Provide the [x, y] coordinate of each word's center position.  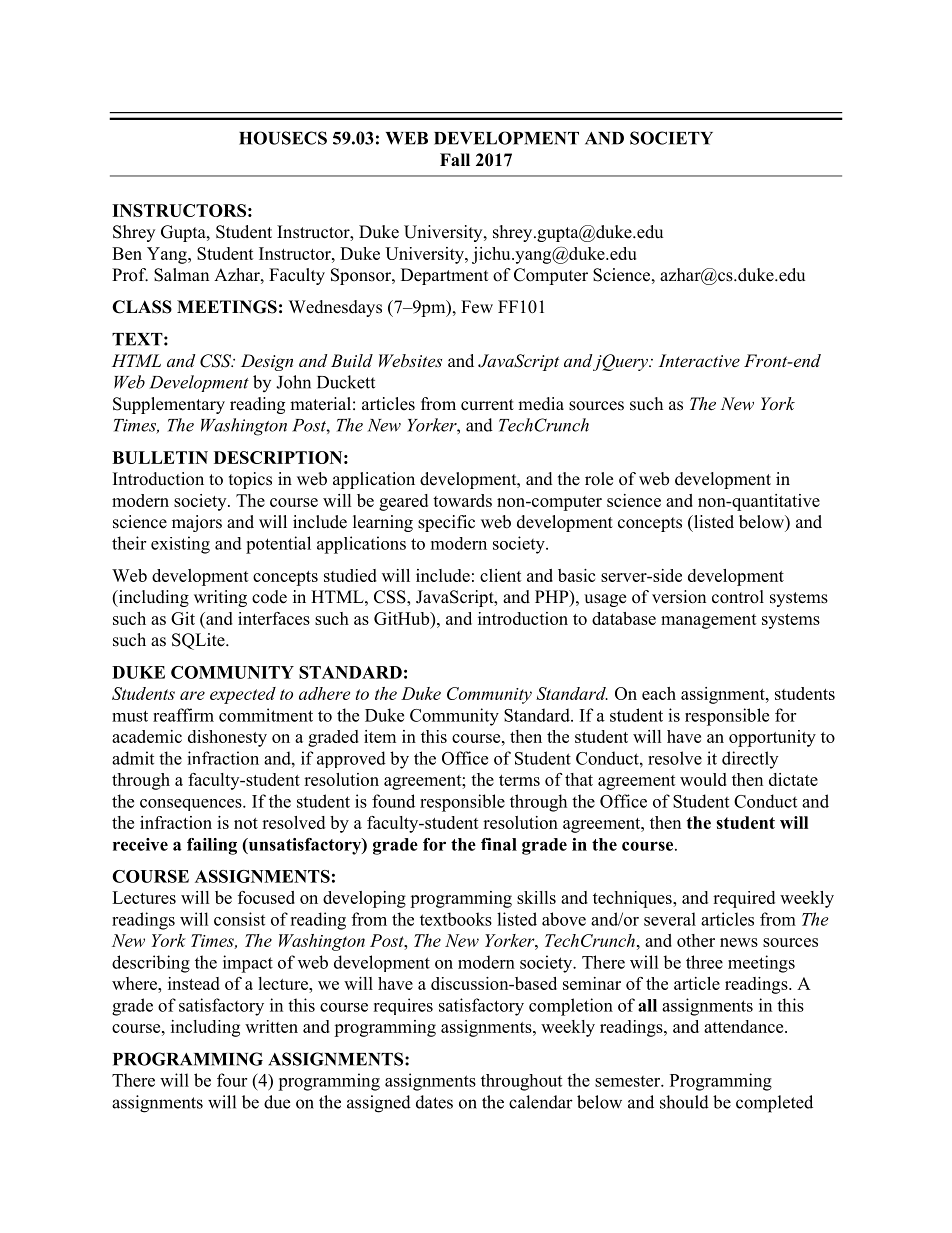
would [703, 779]
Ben [127, 253]
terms [519, 780]
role [599, 479]
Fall [455, 159]
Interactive [699, 360]
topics [250, 480]
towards [462, 500]
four [232, 1080]
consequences [192, 805]
